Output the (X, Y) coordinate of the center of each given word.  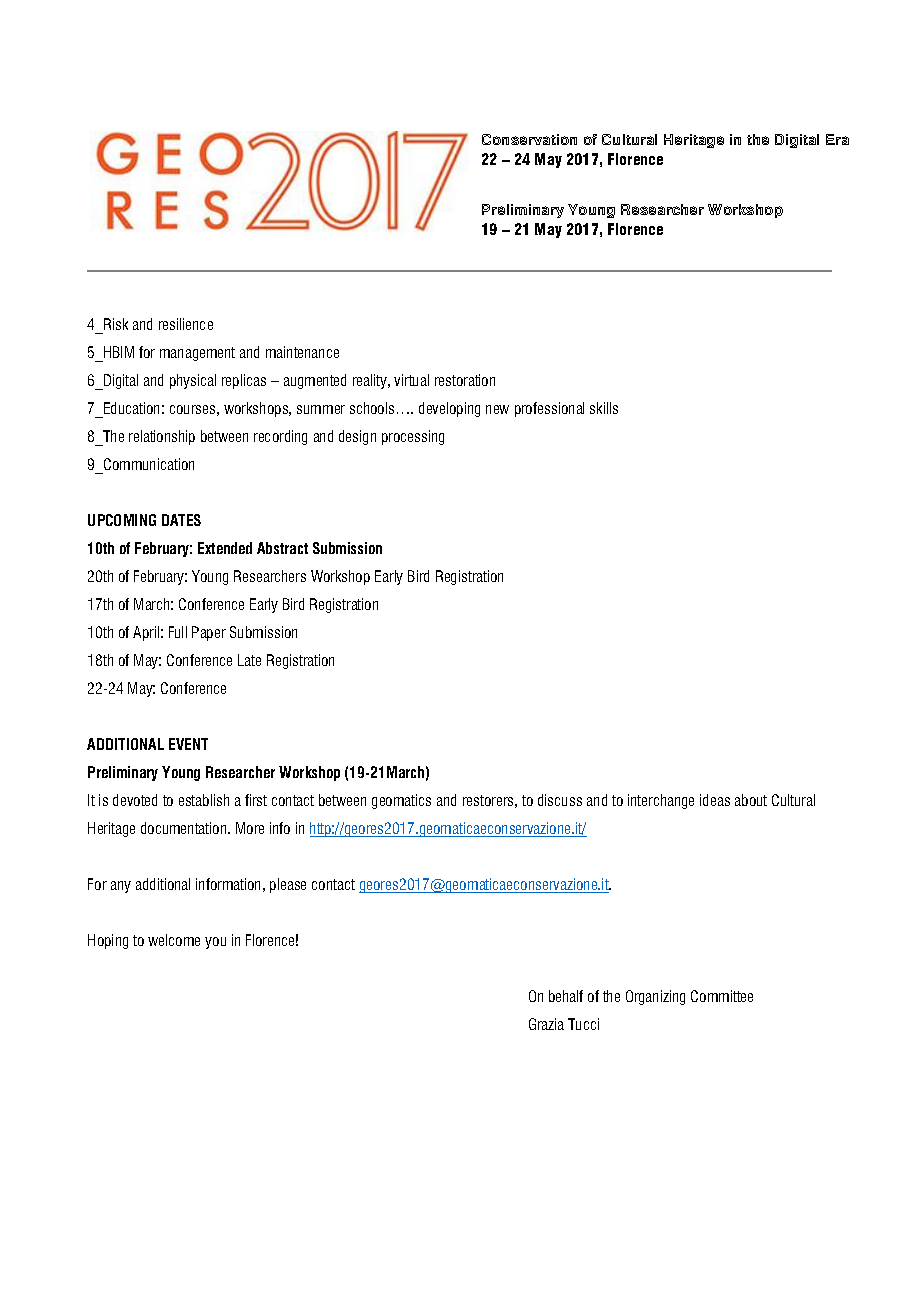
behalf (566, 996)
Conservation (529, 139)
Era (837, 139)
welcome (174, 940)
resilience (186, 324)
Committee (722, 996)
